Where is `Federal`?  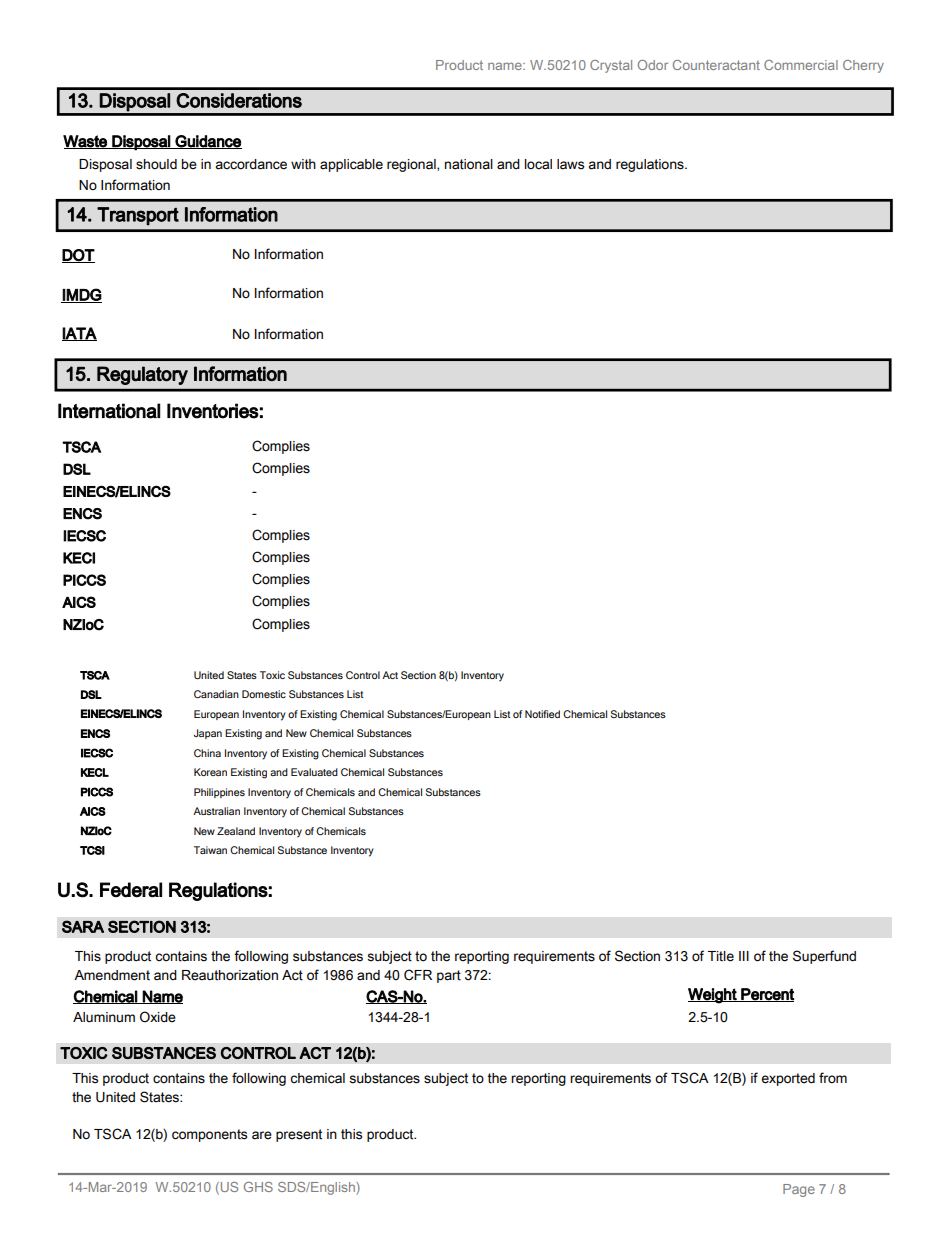 Federal is located at coordinates (131, 890).
